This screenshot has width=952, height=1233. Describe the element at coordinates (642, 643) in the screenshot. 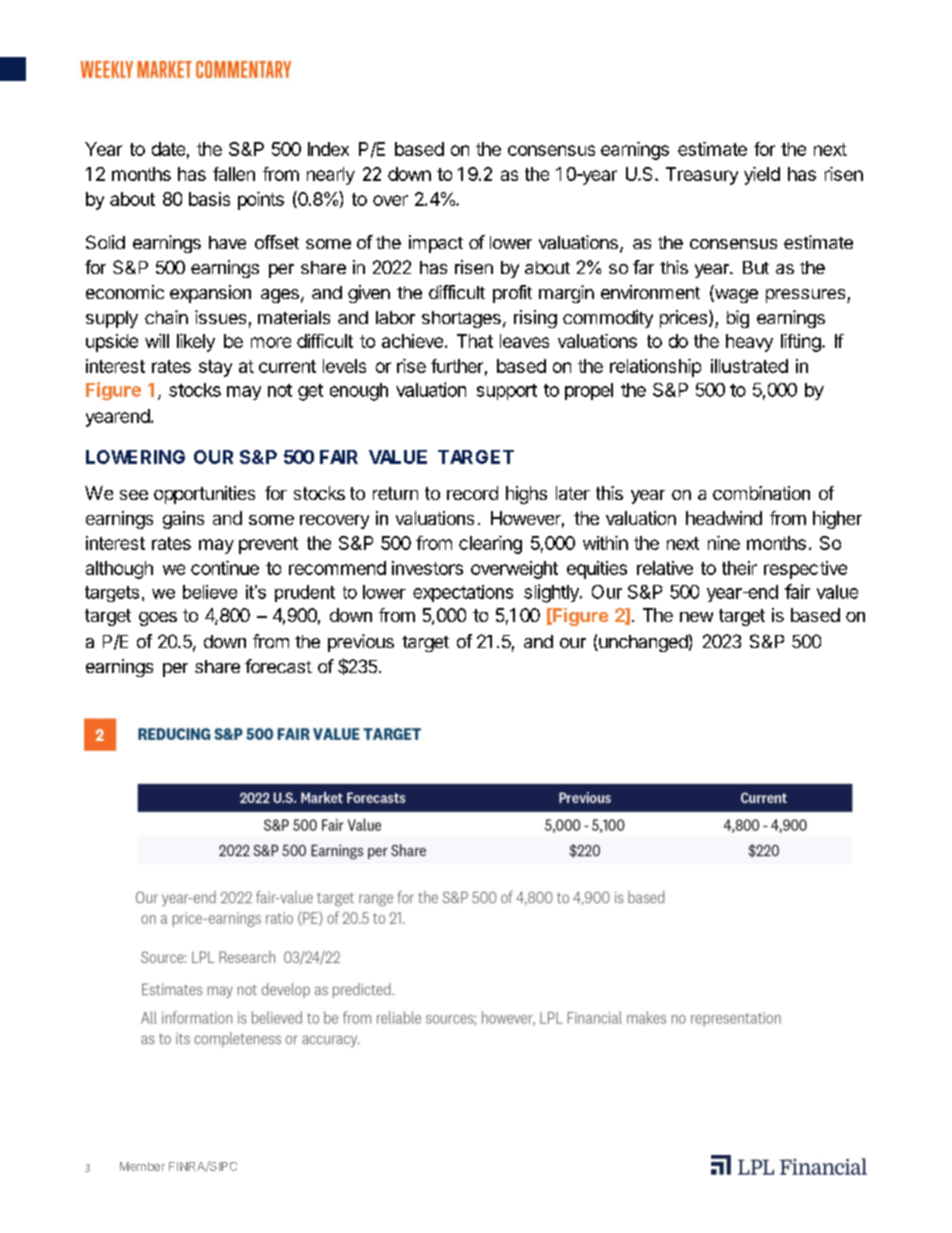

I see `unchanged` at that location.
